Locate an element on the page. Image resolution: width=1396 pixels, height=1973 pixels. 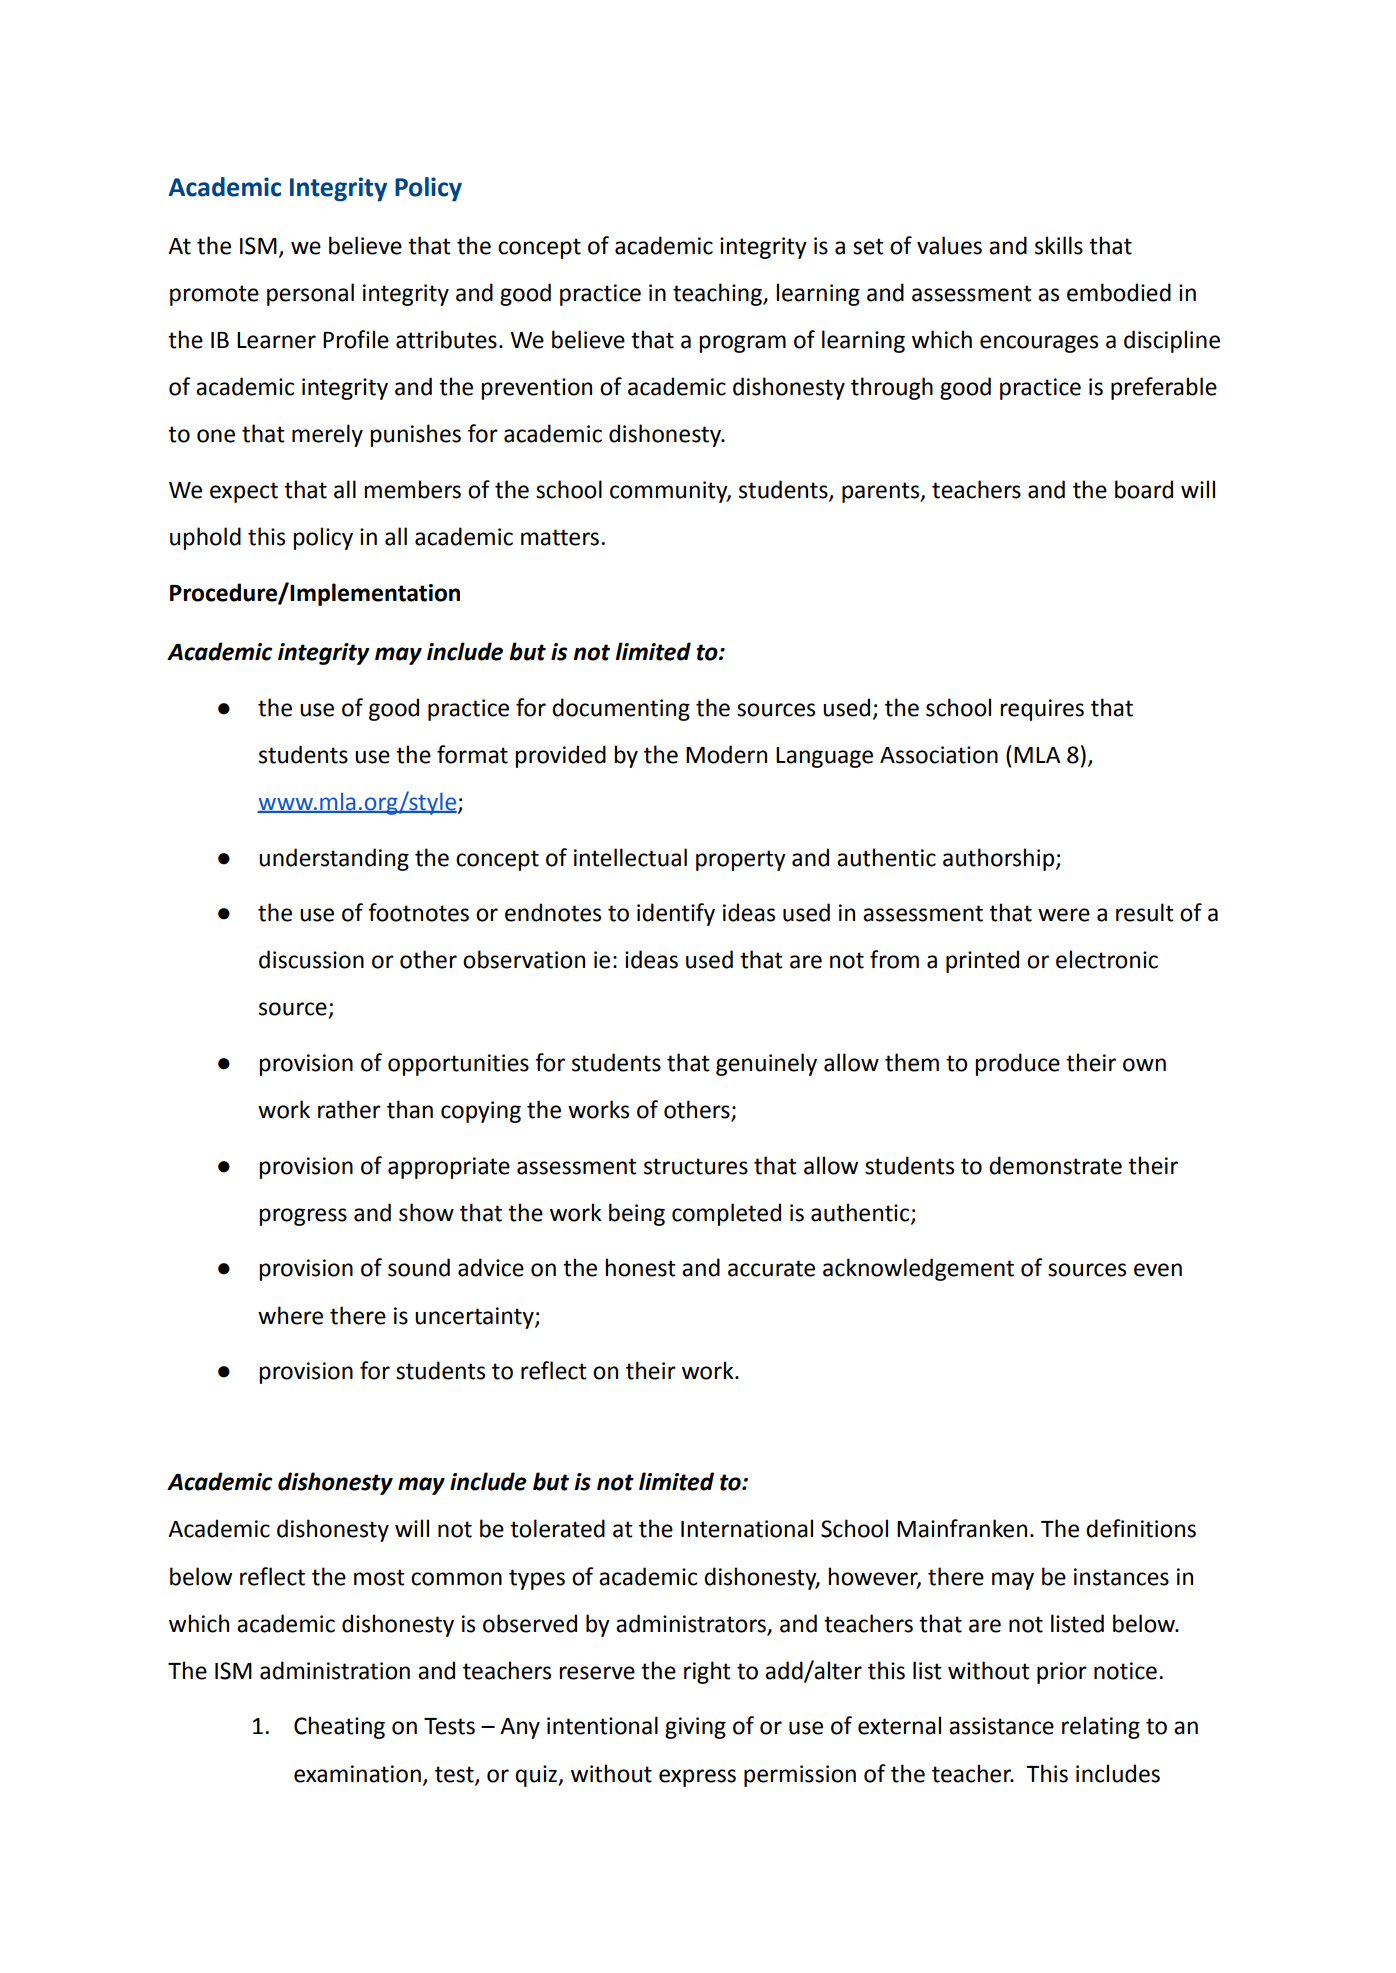
genuinely is located at coordinates (766, 1064).
